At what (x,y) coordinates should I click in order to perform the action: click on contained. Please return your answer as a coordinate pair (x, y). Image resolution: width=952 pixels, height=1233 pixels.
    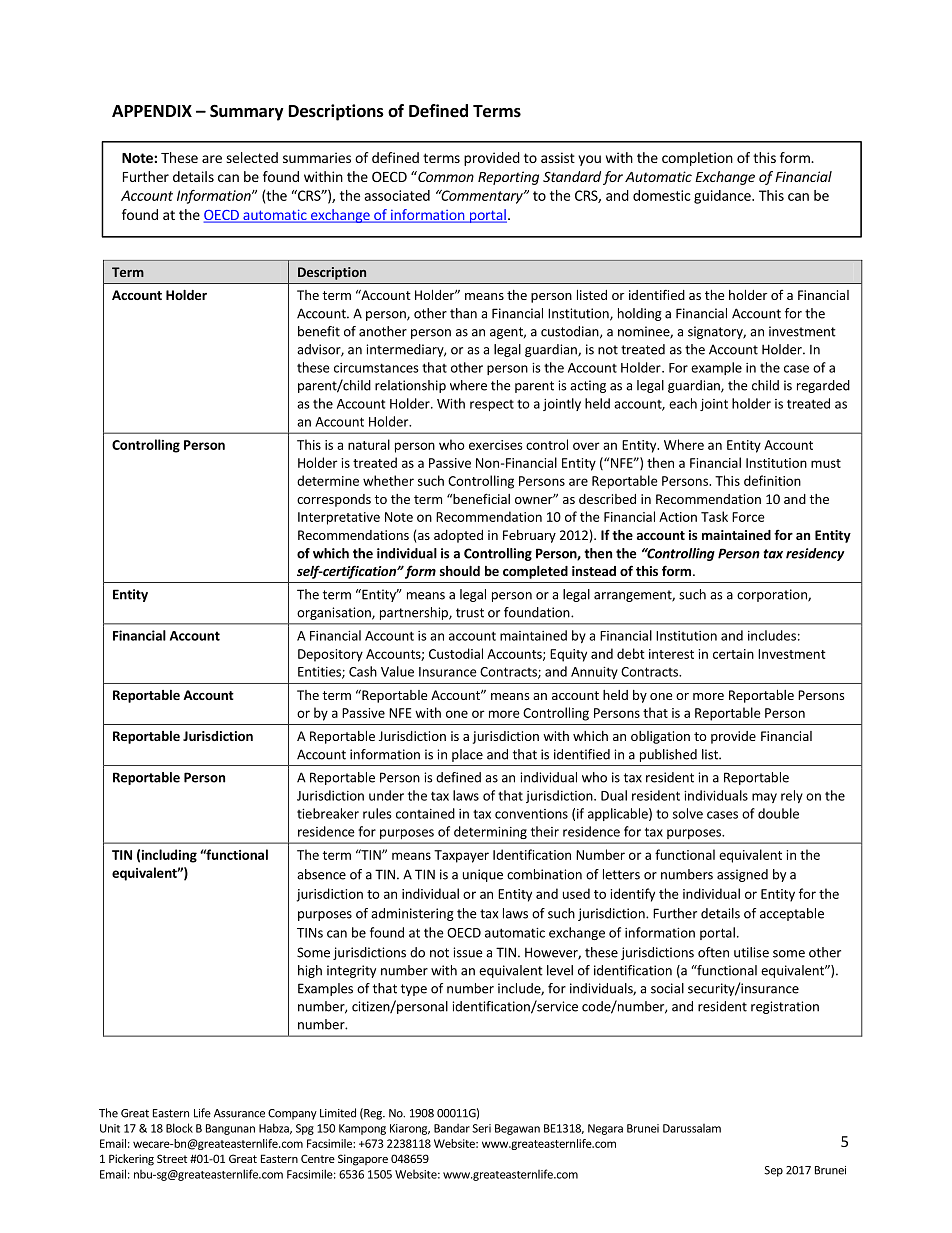
    Looking at the image, I should click on (425, 813).
